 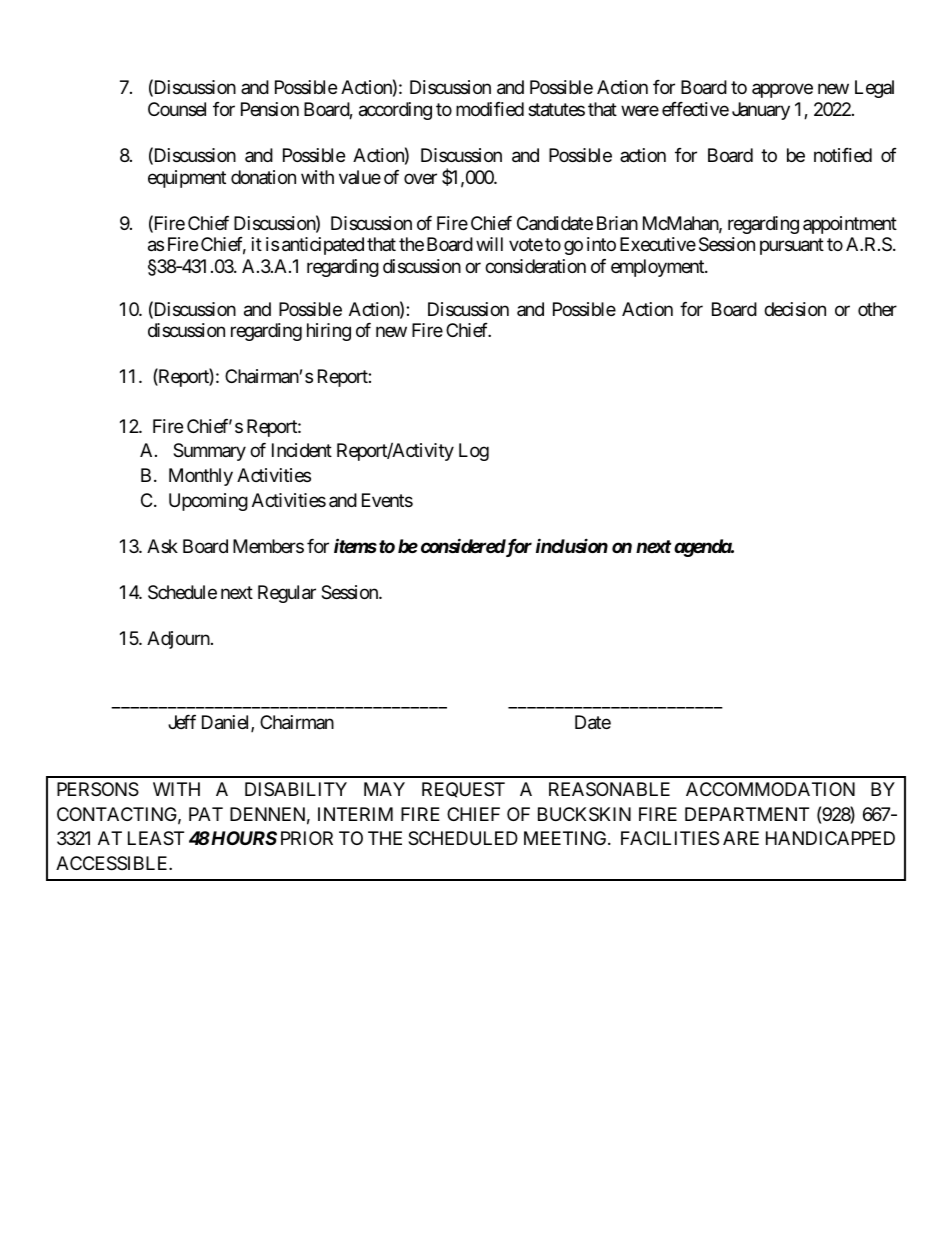 What do you see at coordinates (490, 109) in the page?
I see `modified` at bounding box center [490, 109].
